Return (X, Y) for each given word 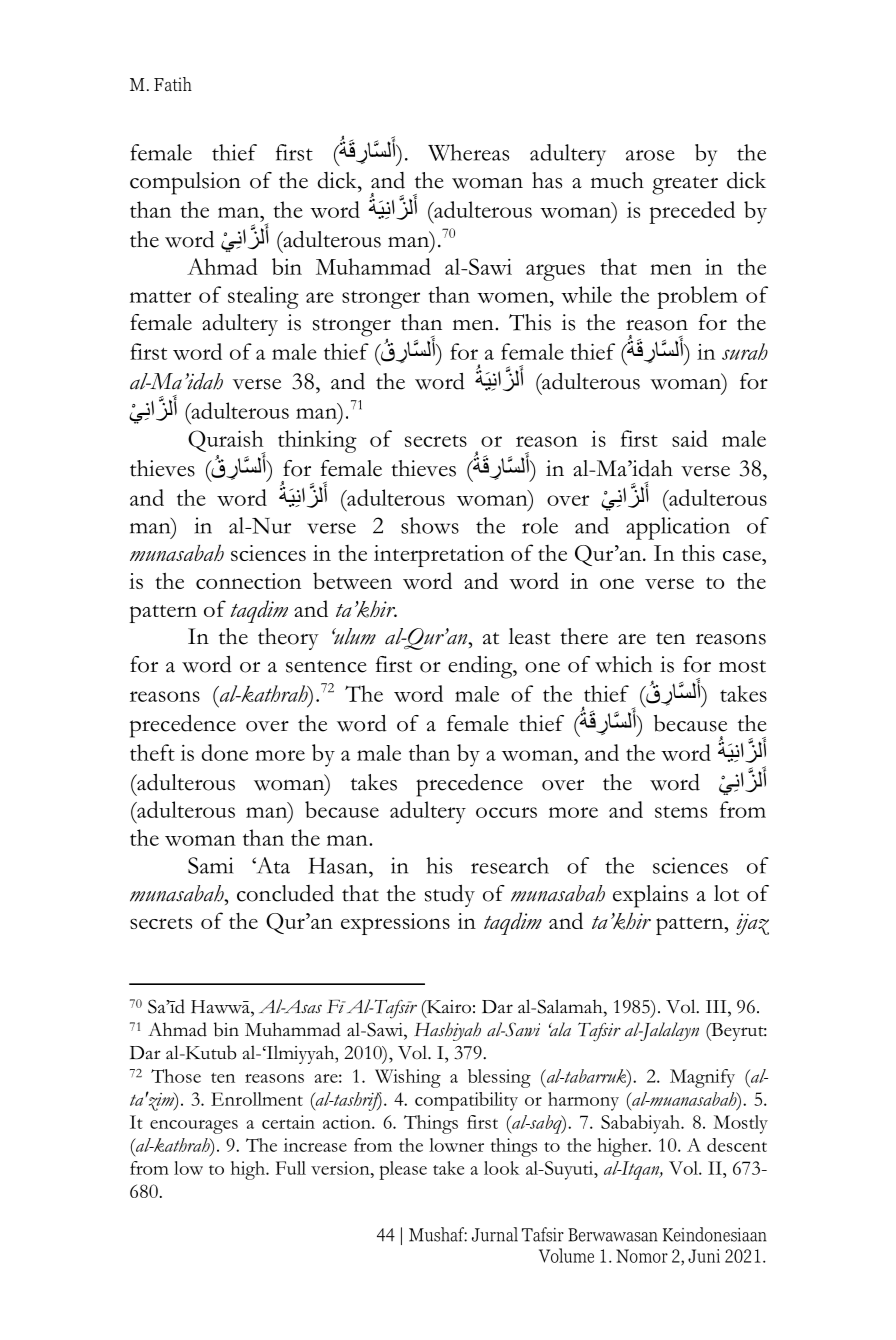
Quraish (227, 442)
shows (430, 525)
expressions (395, 924)
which (623, 664)
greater (685, 185)
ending (481, 667)
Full (291, 1168)
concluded (285, 893)
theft (152, 752)
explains (650, 896)
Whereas (468, 152)
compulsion (185, 183)
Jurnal (495, 1234)
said (690, 438)
